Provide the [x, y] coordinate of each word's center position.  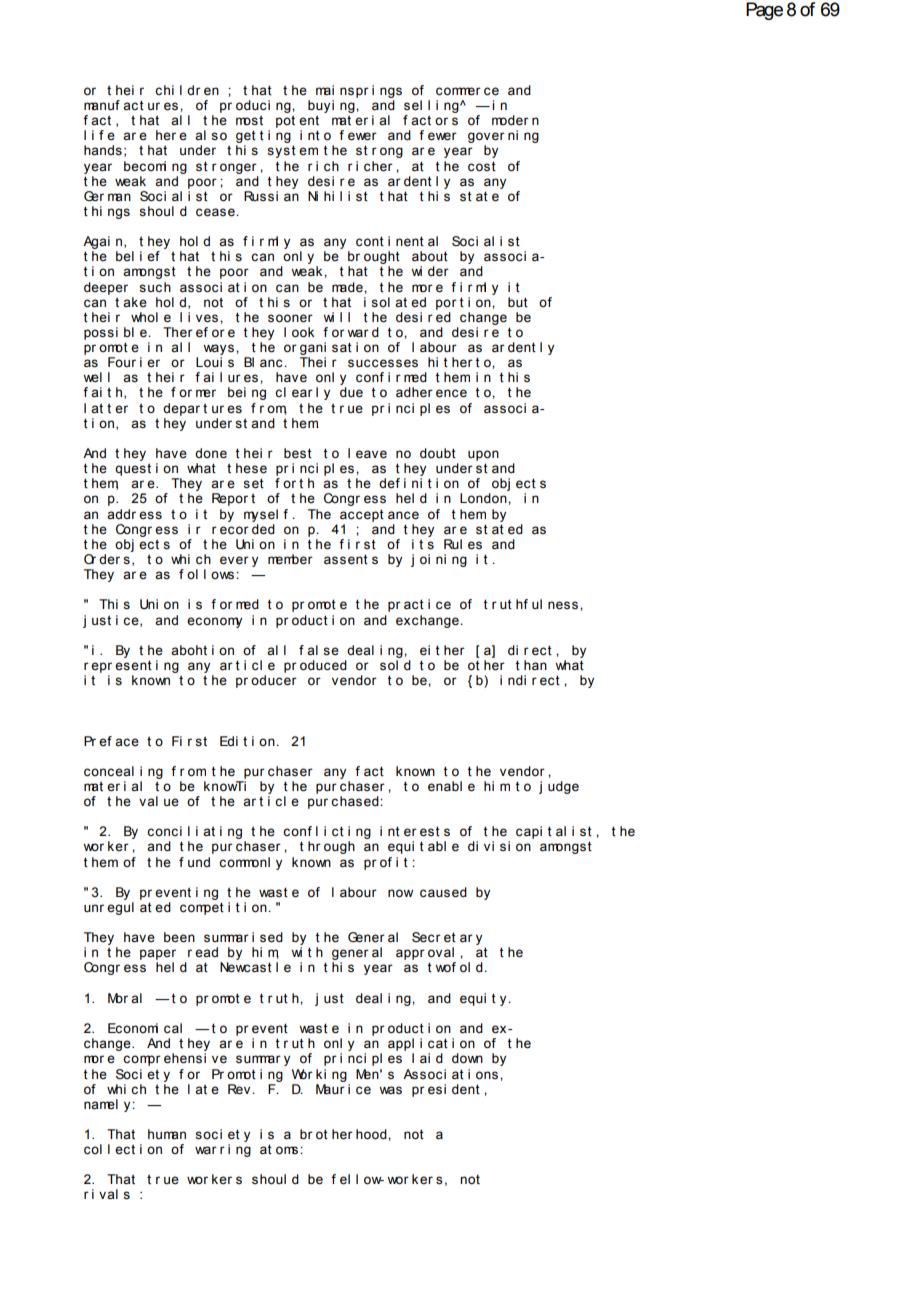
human [167, 1134]
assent [346, 559]
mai [325, 90]
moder [510, 120]
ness [563, 605]
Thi [108, 604]
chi [164, 90]
